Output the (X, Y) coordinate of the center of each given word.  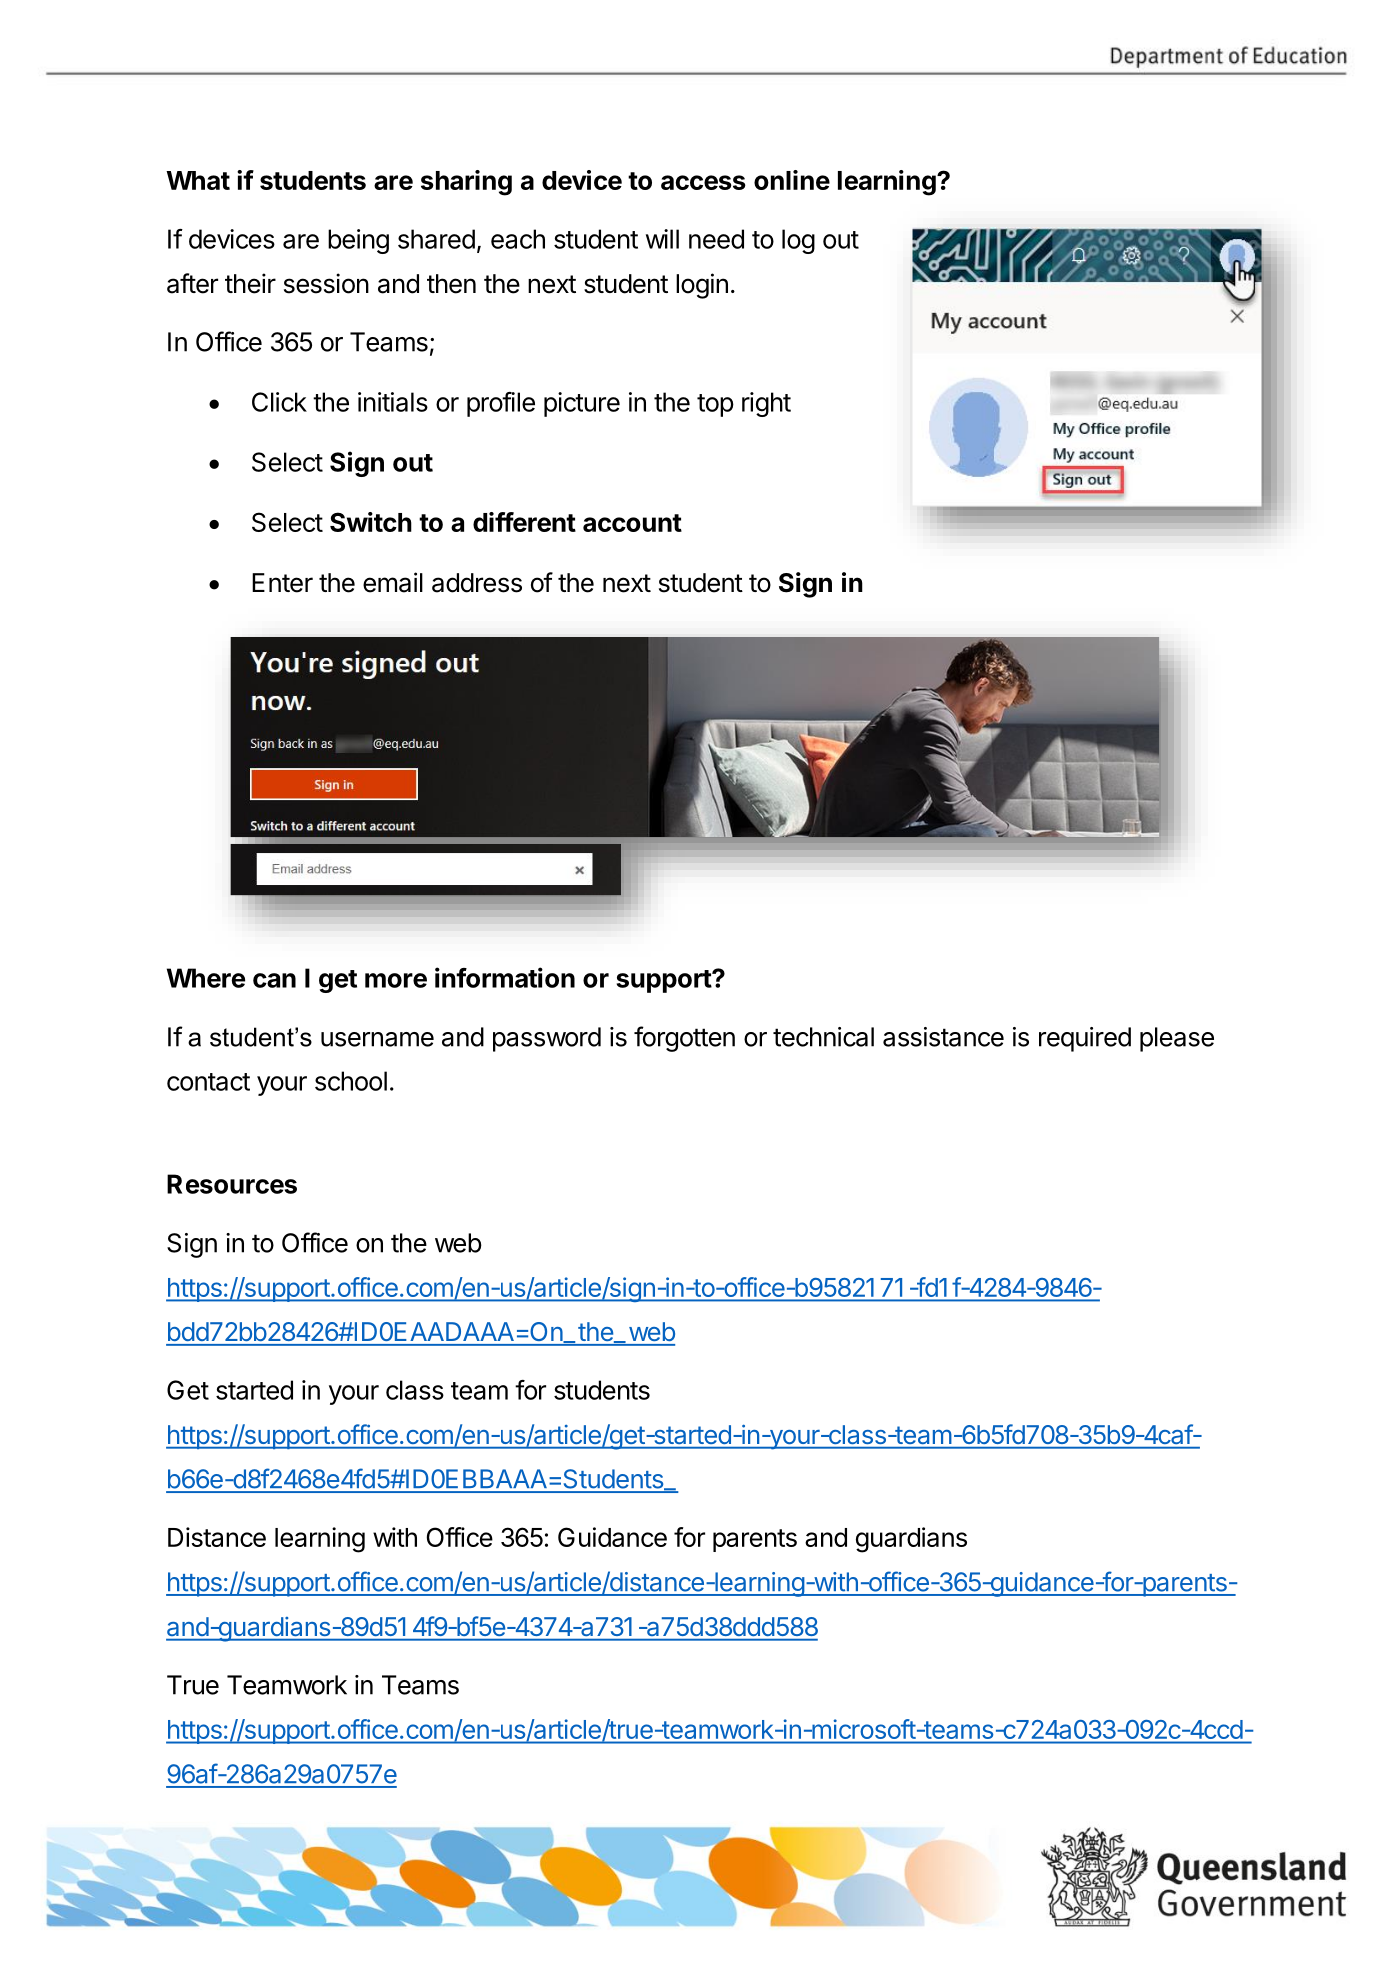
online (792, 180)
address (477, 583)
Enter (282, 583)
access (703, 182)
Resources (232, 1184)
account (632, 523)
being (358, 241)
